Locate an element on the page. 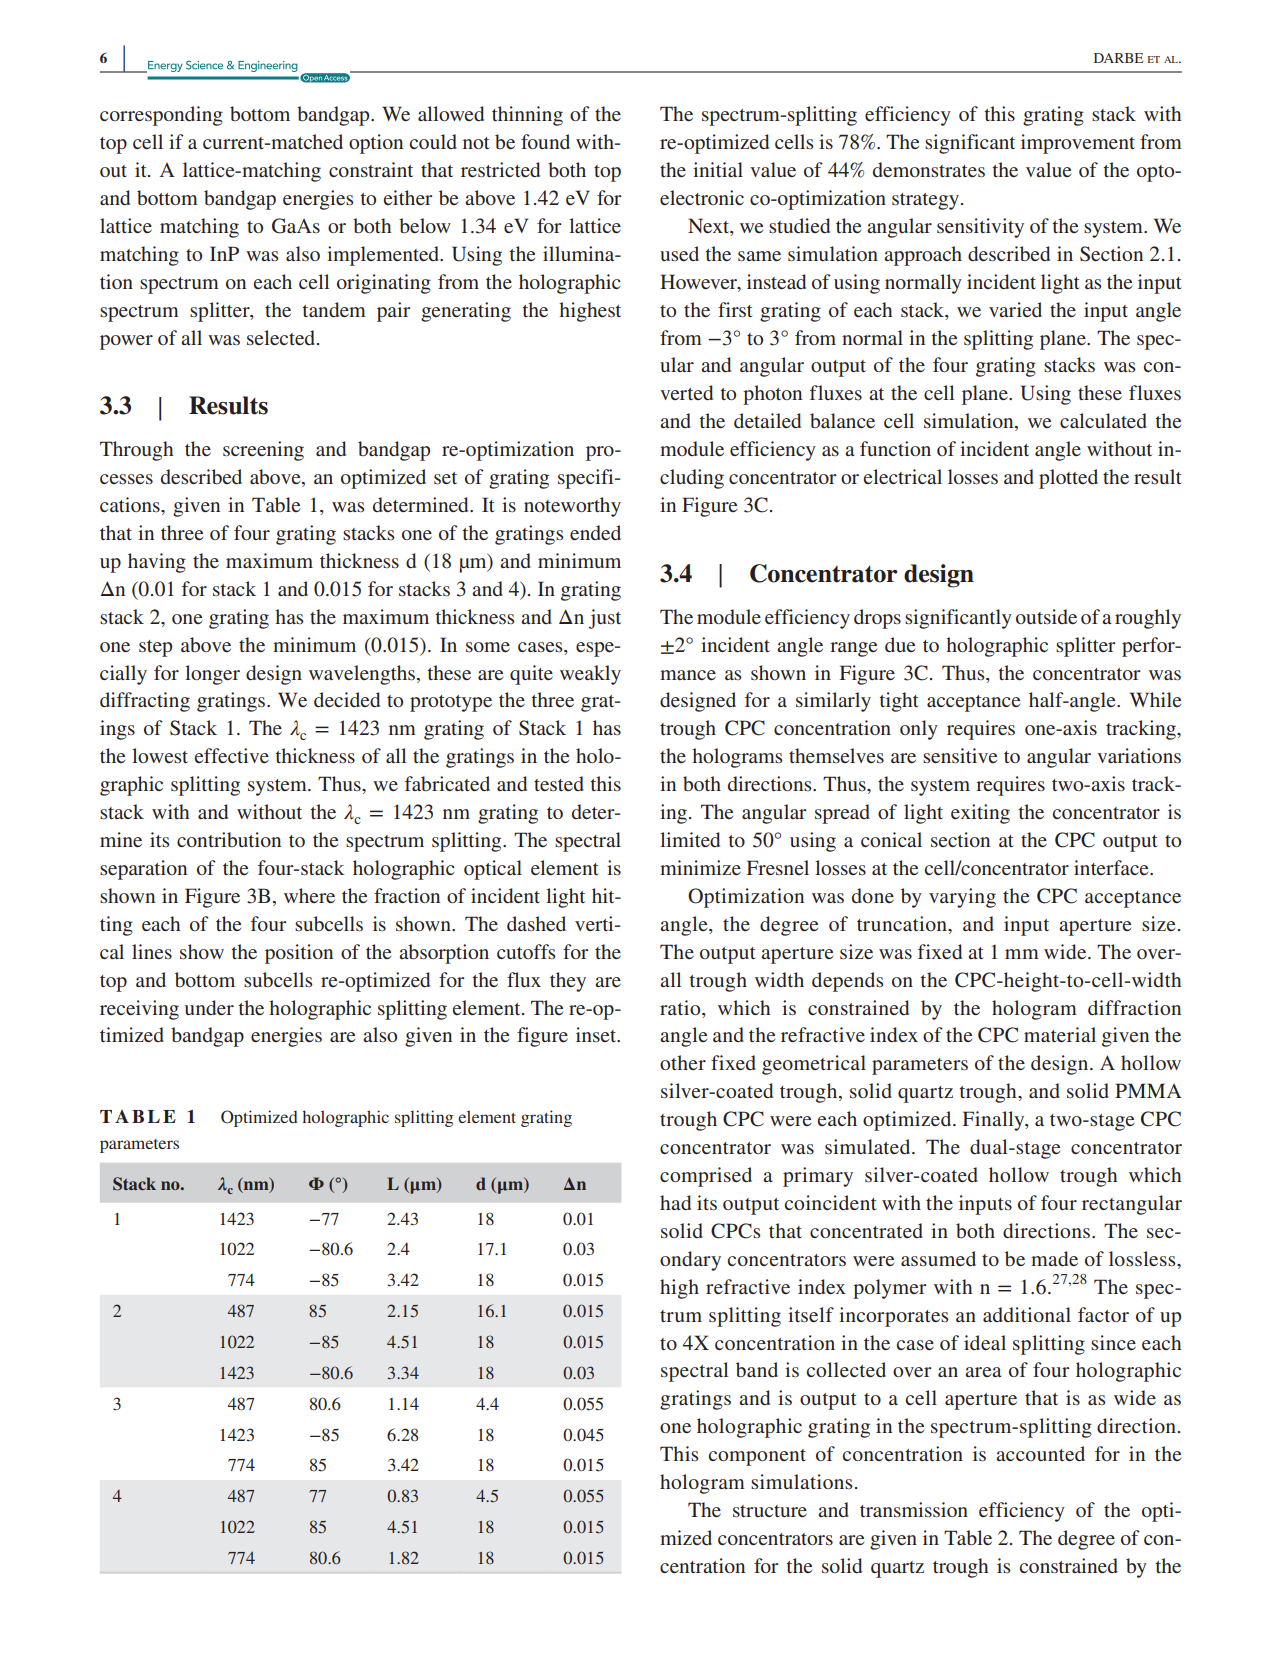  under is located at coordinates (209, 1007).
